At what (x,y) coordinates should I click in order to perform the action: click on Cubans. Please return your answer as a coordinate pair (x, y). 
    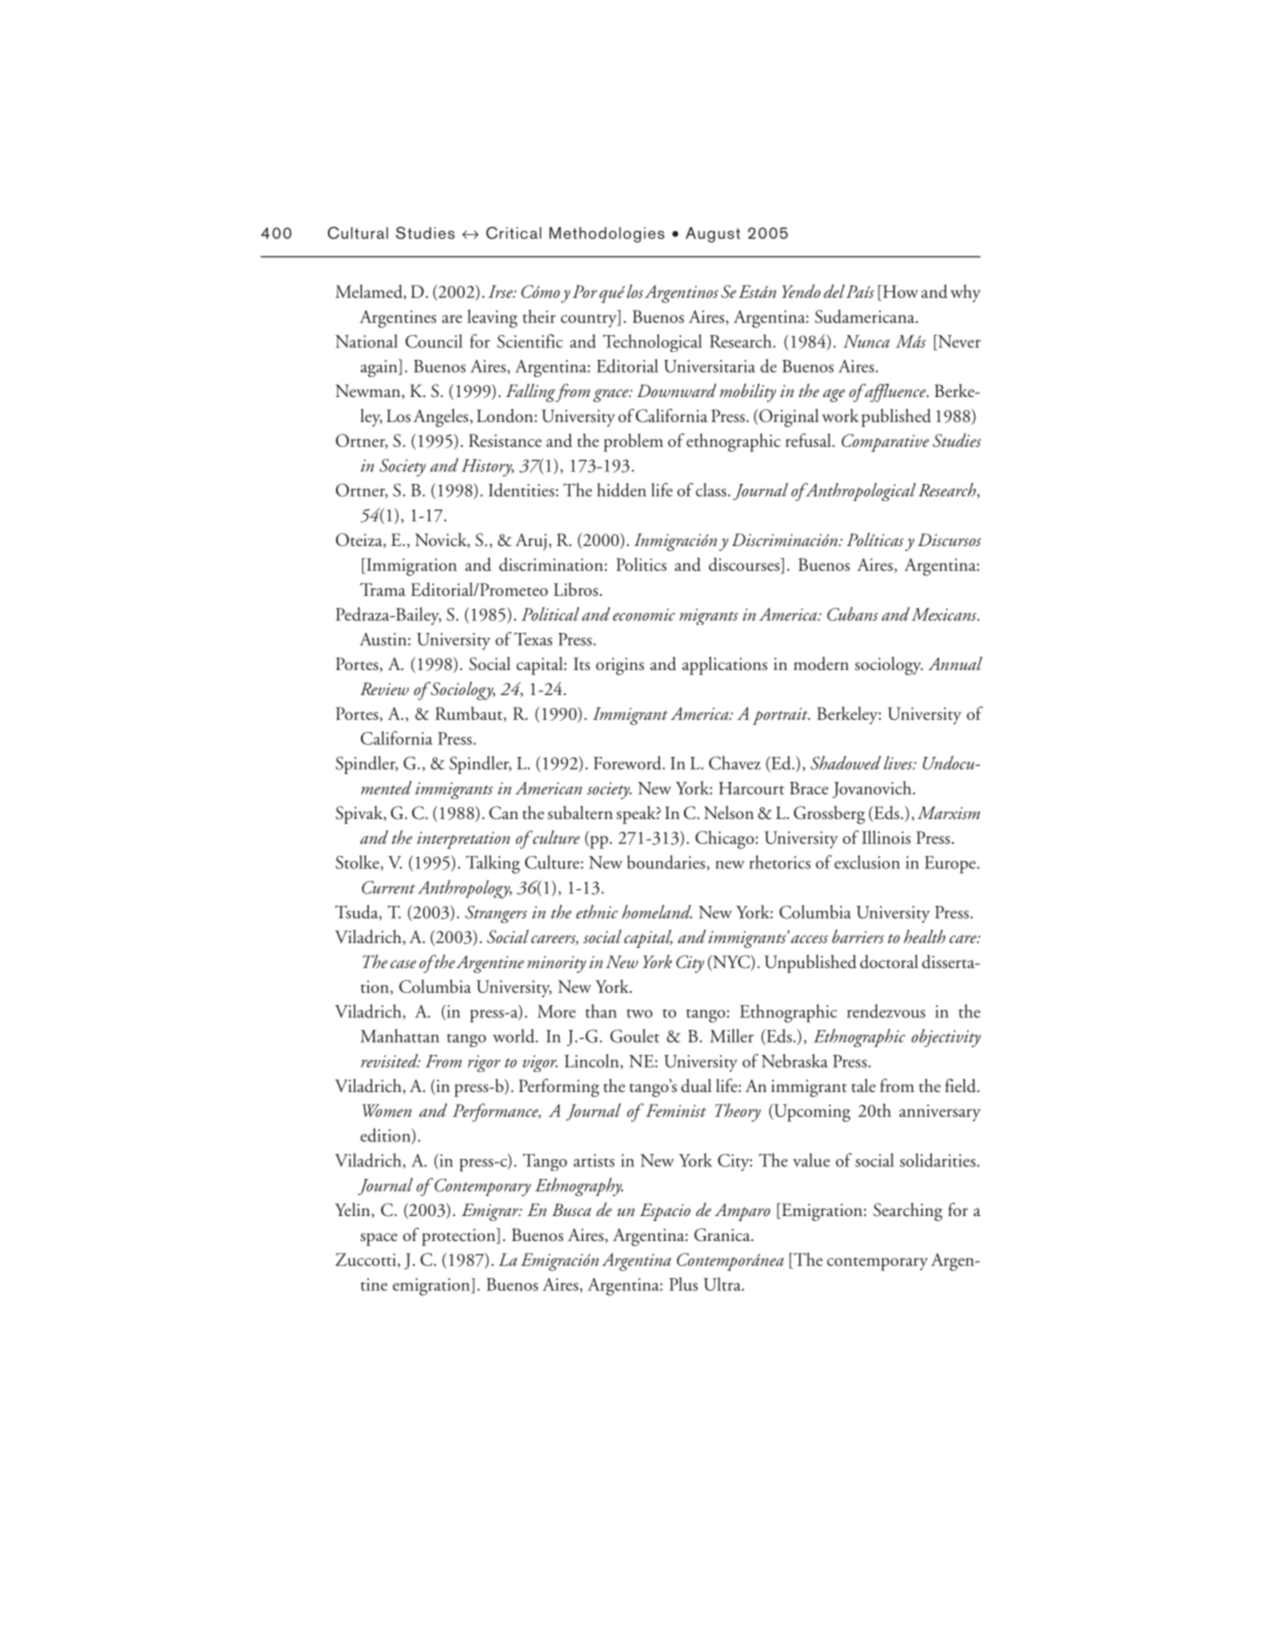
    Looking at the image, I should click on (852, 614).
